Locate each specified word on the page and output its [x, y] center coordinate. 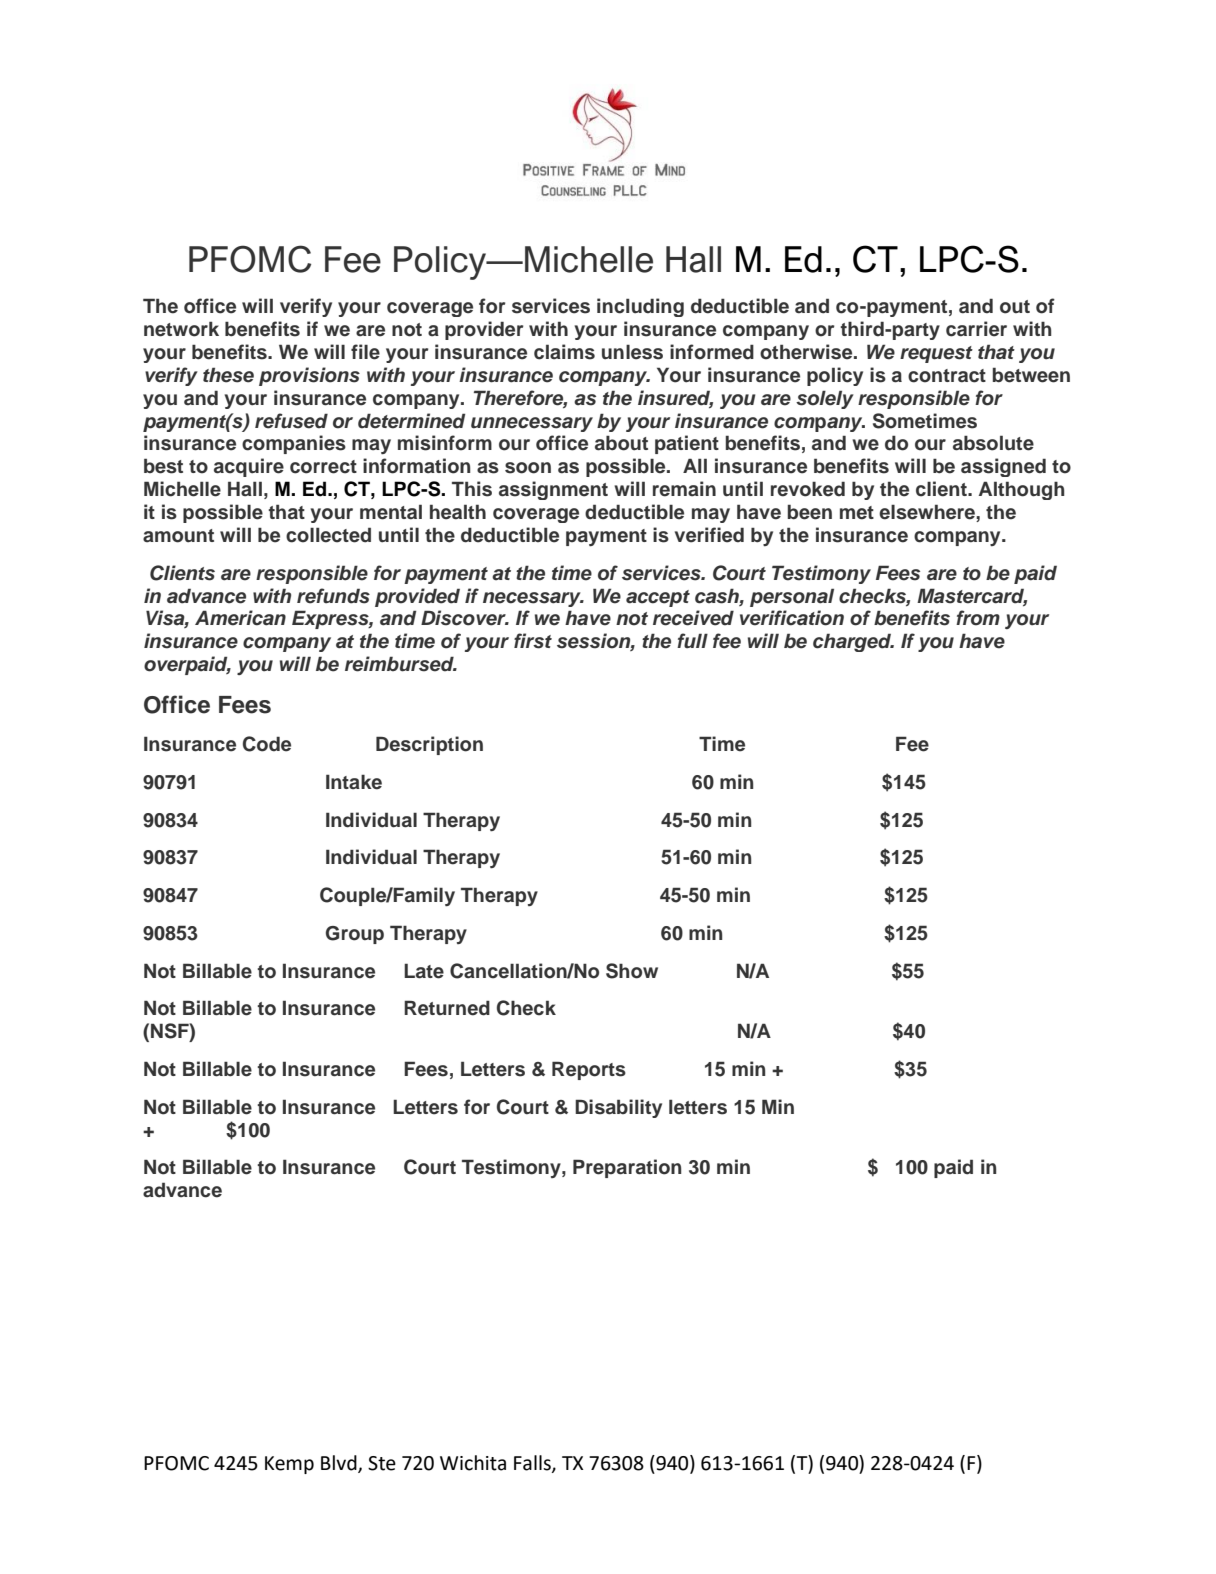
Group [355, 935]
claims [564, 352]
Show [632, 971]
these [228, 375]
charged [853, 642]
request [936, 354]
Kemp [289, 1465]
